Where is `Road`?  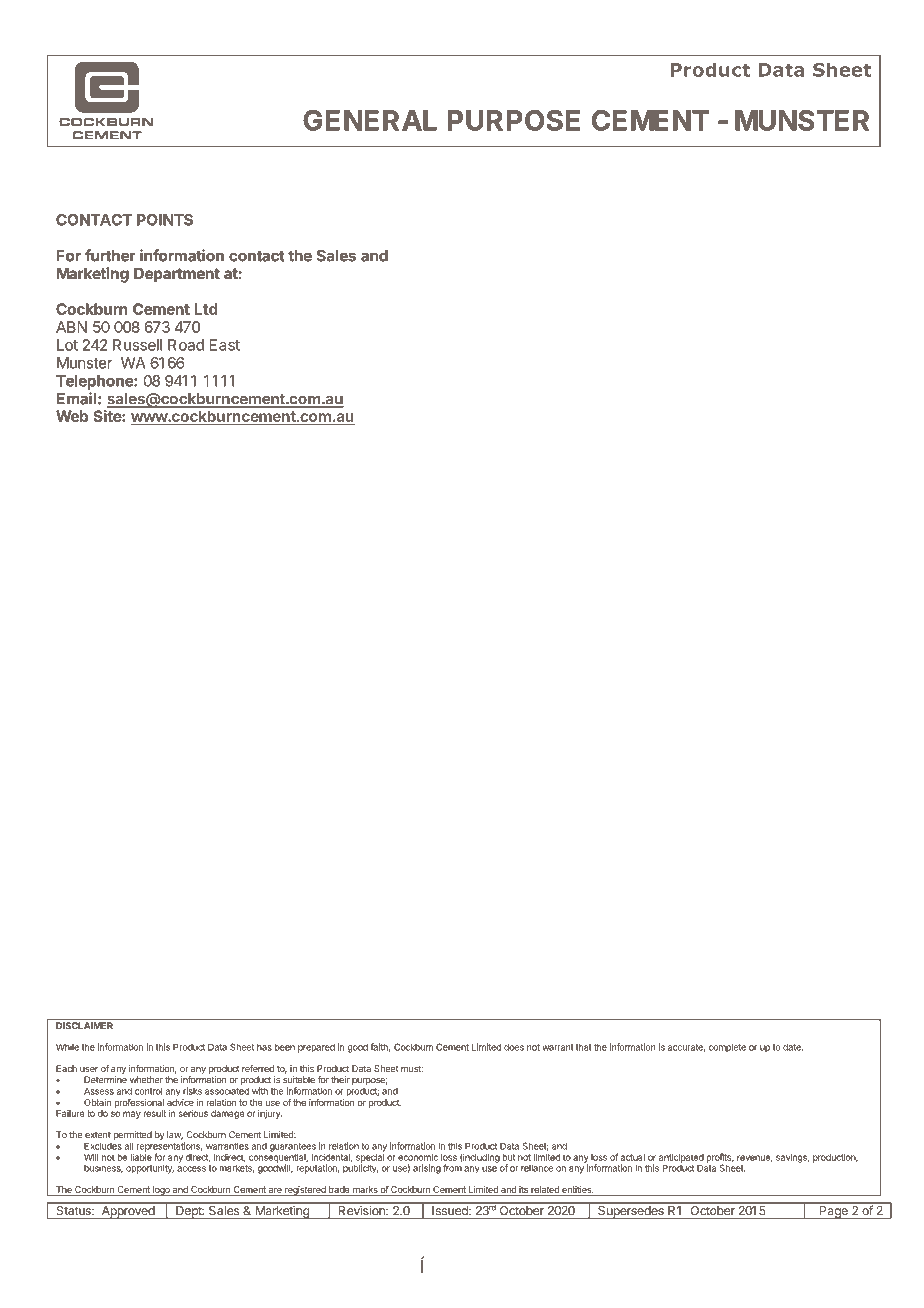
Road is located at coordinates (186, 345).
